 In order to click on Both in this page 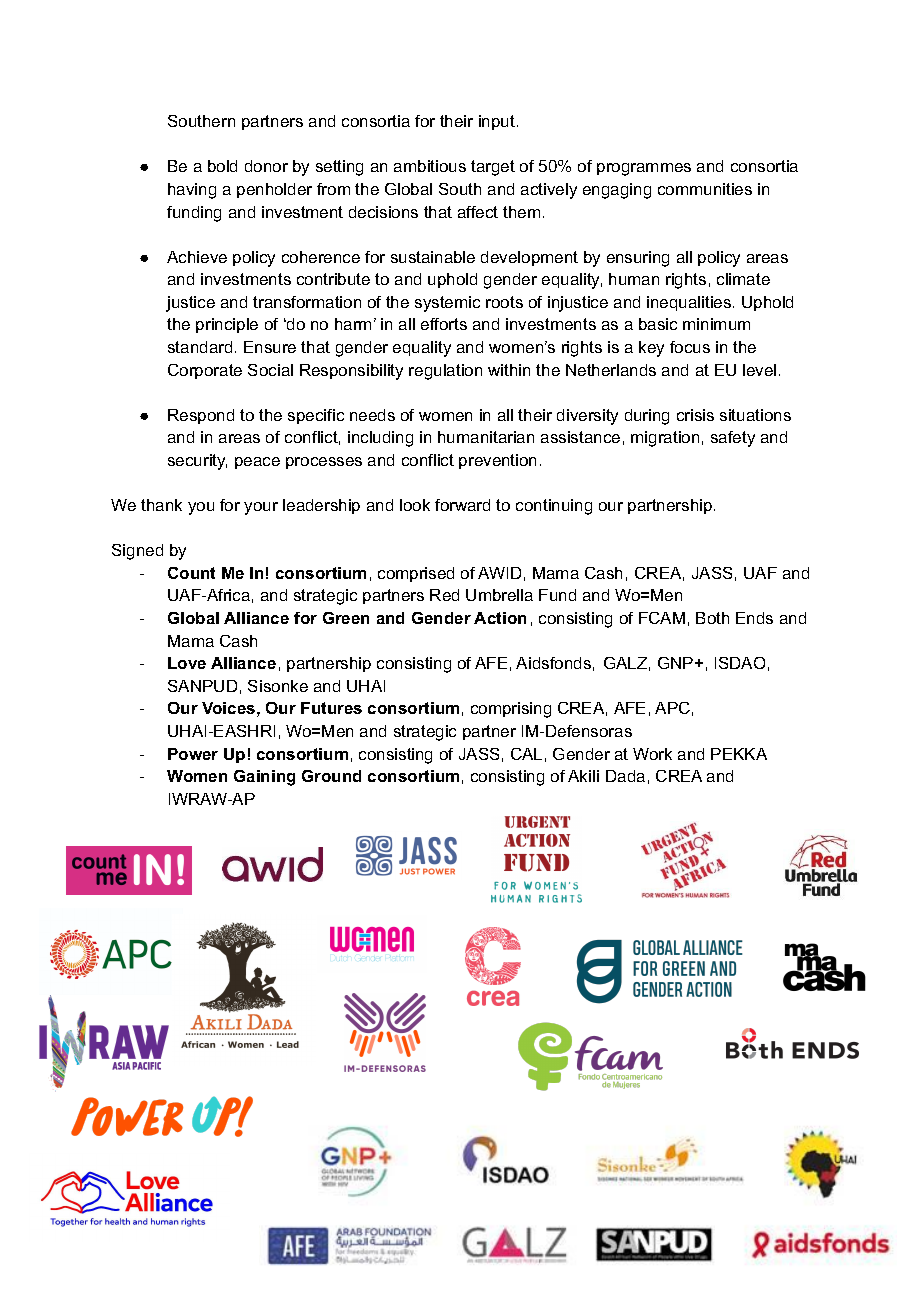, I will do `click(712, 618)`.
